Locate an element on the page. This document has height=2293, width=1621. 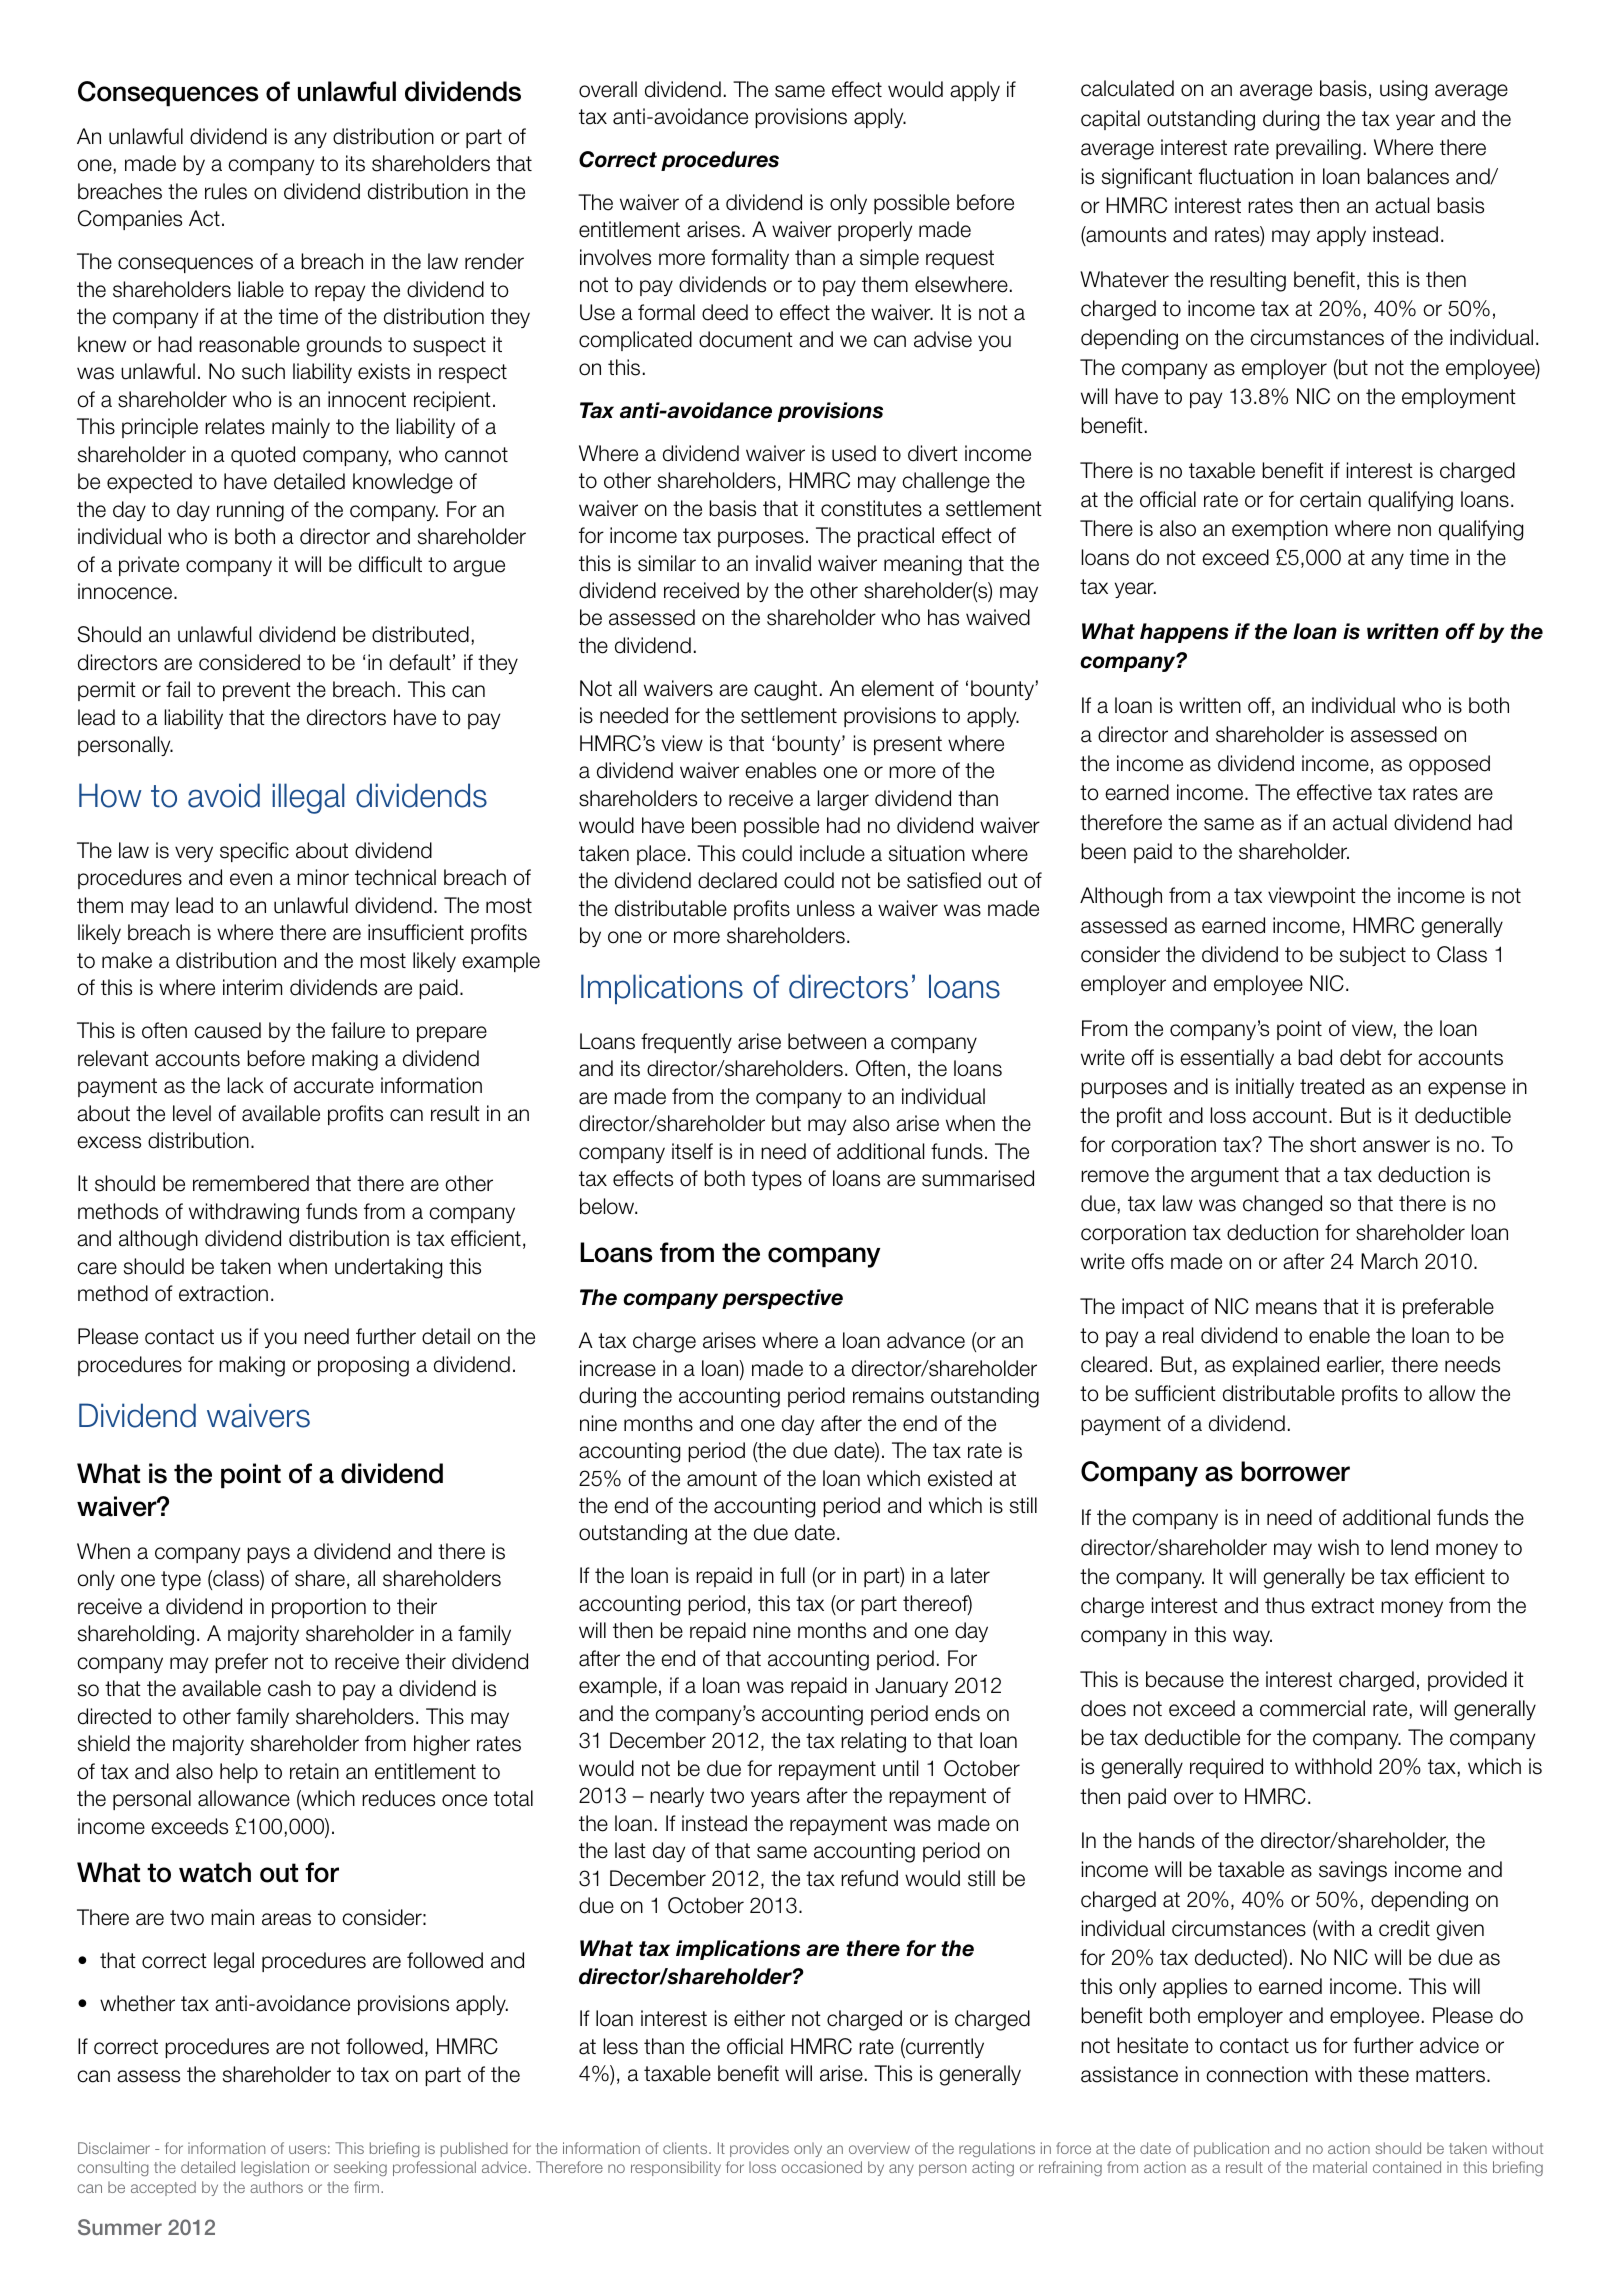
full is located at coordinates (792, 1575).
